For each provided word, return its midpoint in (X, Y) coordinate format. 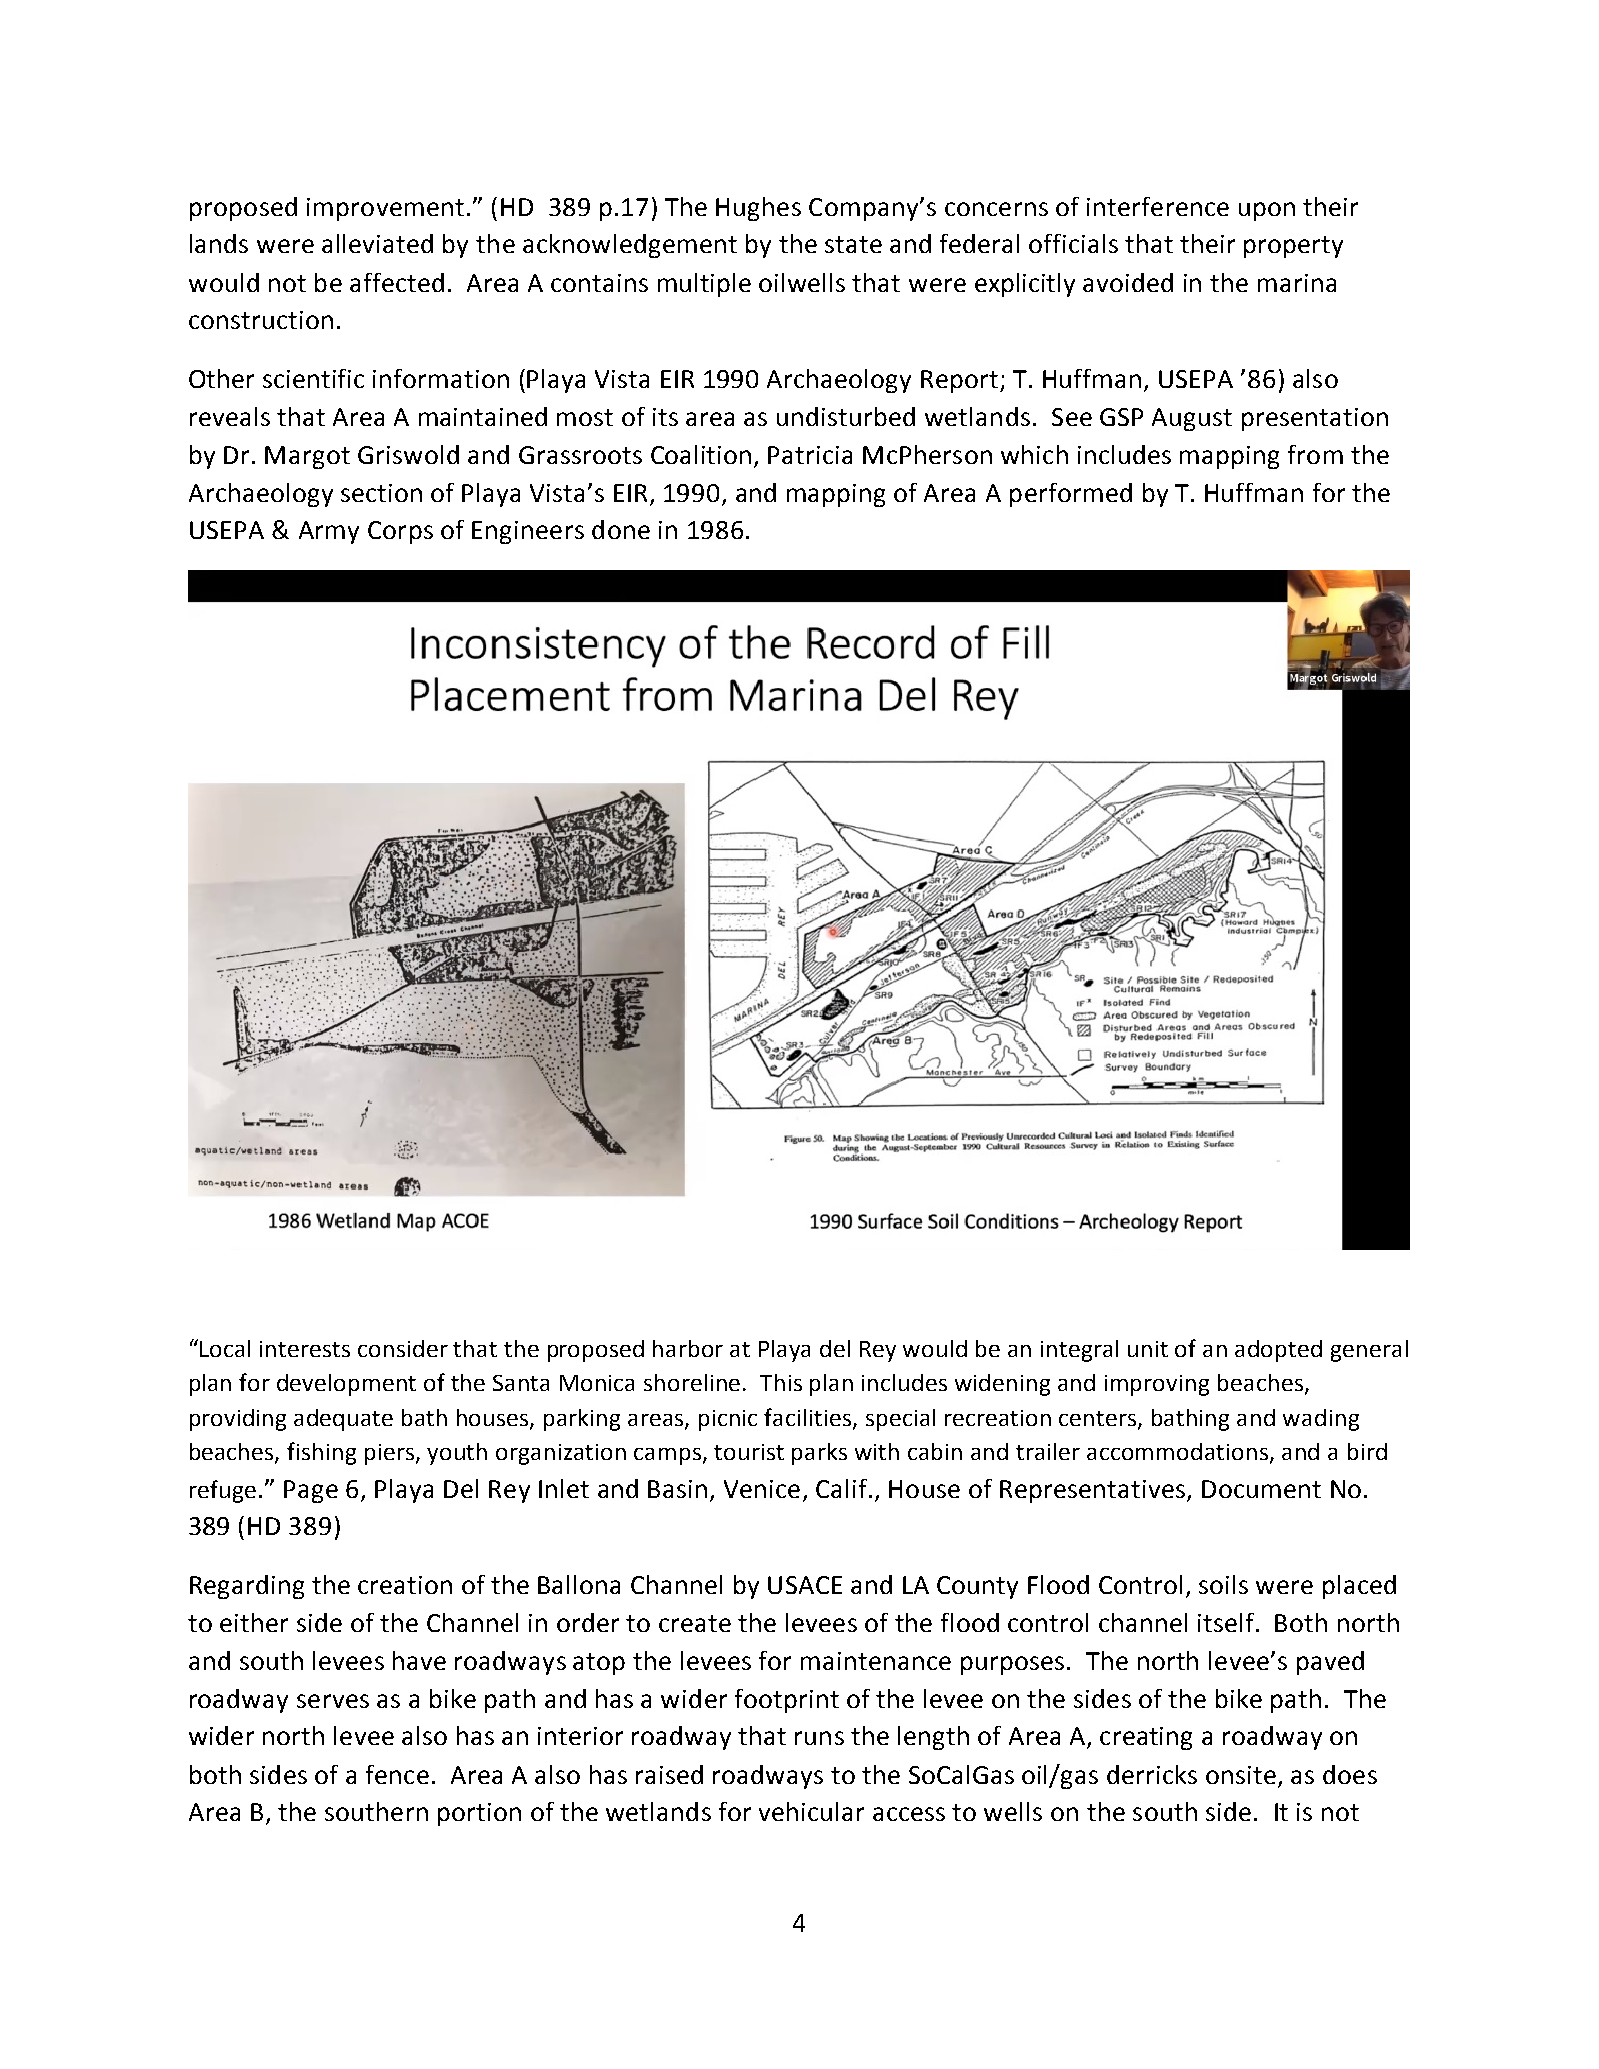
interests (305, 1349)
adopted (1278, 1351)
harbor (688, 1348)
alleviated (377, 243)
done (621, 529)
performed (1071, 495)
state (853, 244)
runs (819, 1738)
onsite (1241, 1775)
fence (397, 1774)
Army (329, 532)
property (1293, 247)
